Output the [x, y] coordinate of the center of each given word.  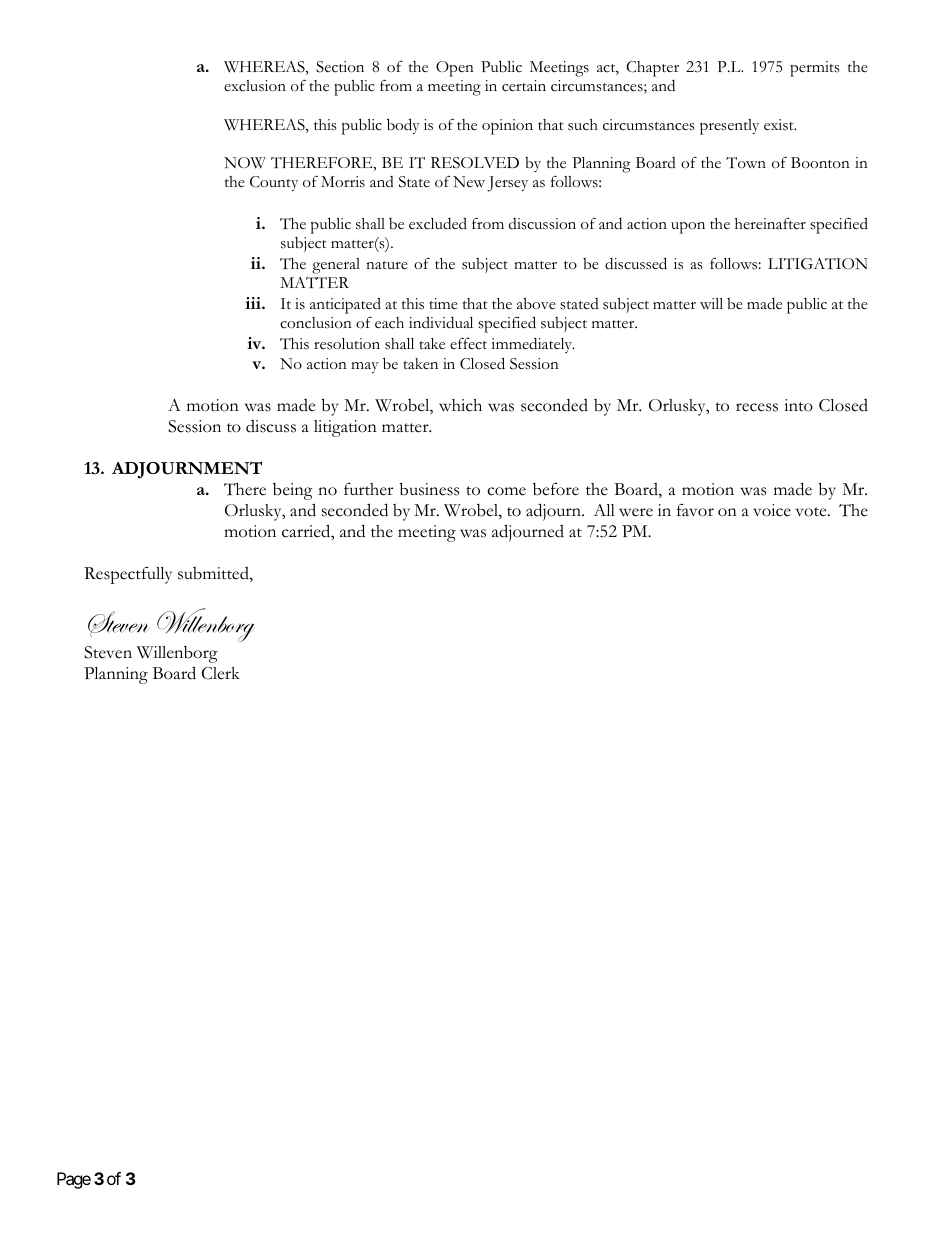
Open [455, 69]
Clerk [221, 673]
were [636, 512]
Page [74, 1180]
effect [468, 343]
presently [729, 127]
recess [757, 407]
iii [254, 303]
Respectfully [128, 575]
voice [772, 510]
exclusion [255, 86]
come [506, 491]
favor [695, 510]
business [429, 489]
